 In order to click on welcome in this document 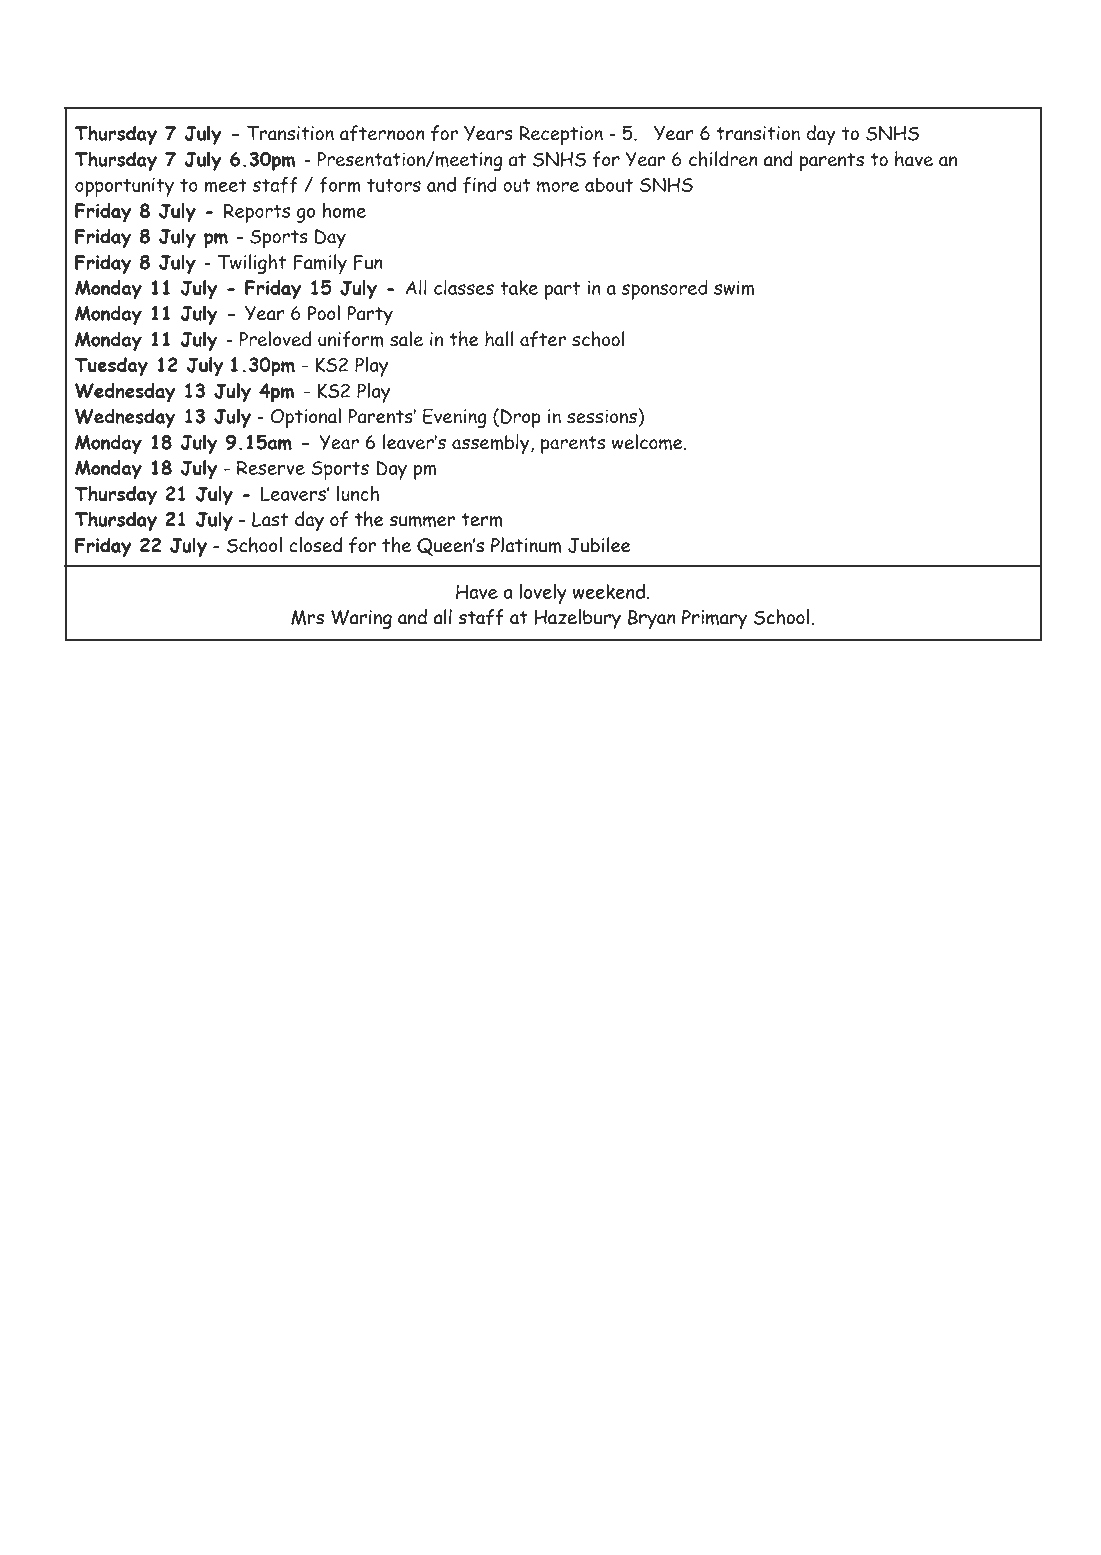, I will do `click(648, 442)`.
